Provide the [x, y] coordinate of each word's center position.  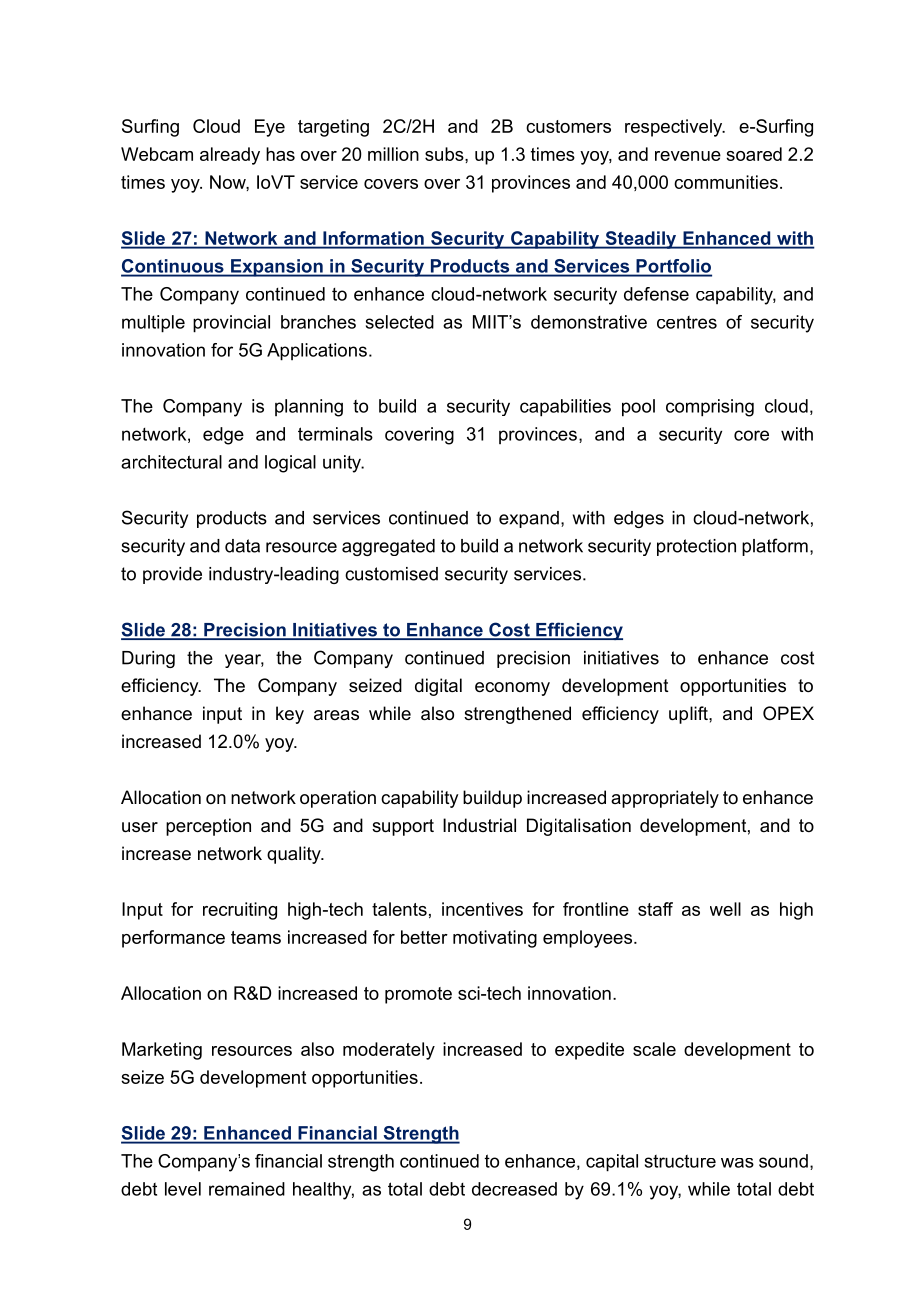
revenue [688, 156]
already [230, 156]
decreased [514, 1189]
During [148, 659]
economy [512, 689]
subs [445, 154]
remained [247, 1189]
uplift [689, 715]
